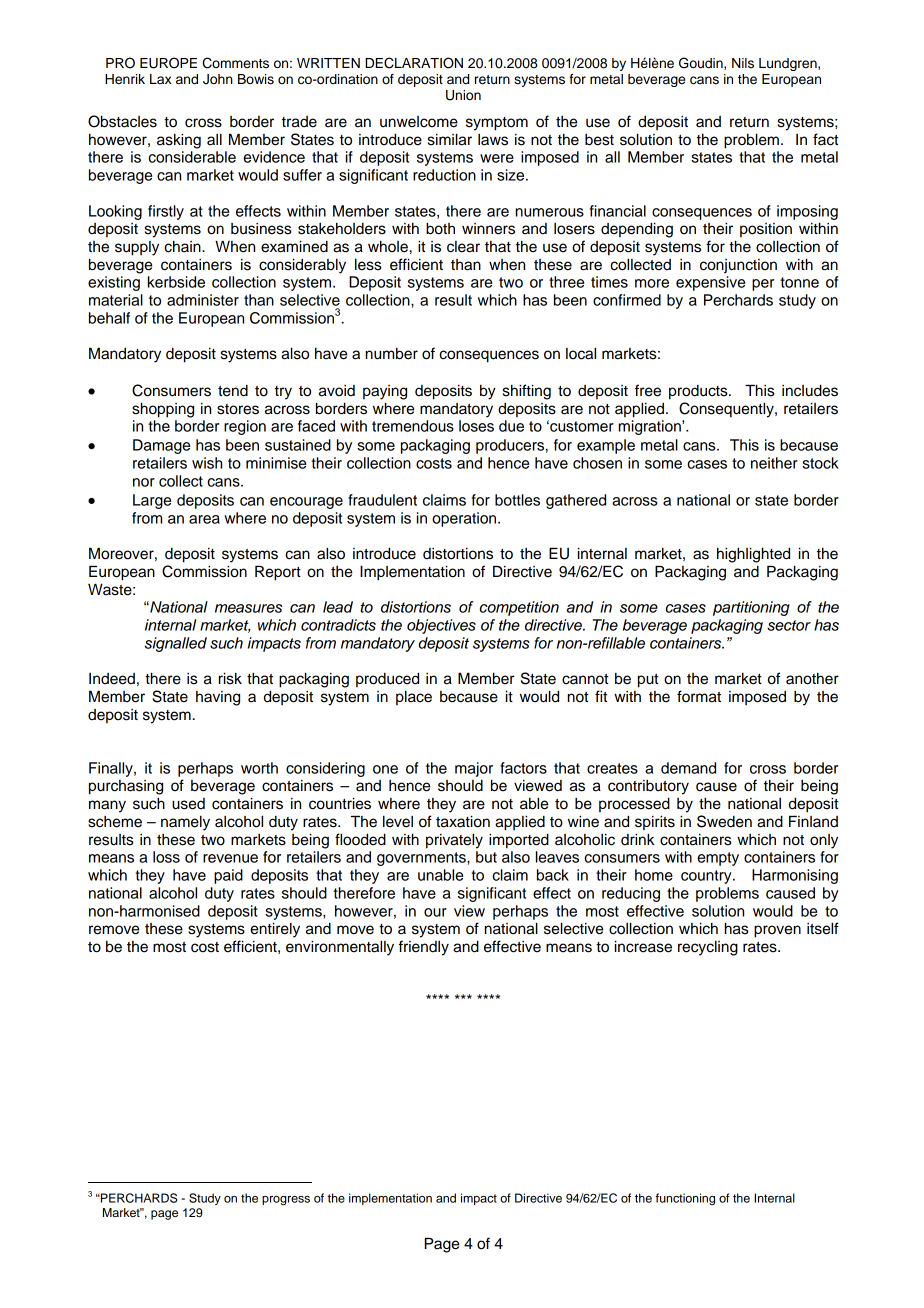 The width and height of the screenshot is (924, 1308). Describe the element at coordinates (286, 1201) in the screenshot. I see `progress` at that location.
